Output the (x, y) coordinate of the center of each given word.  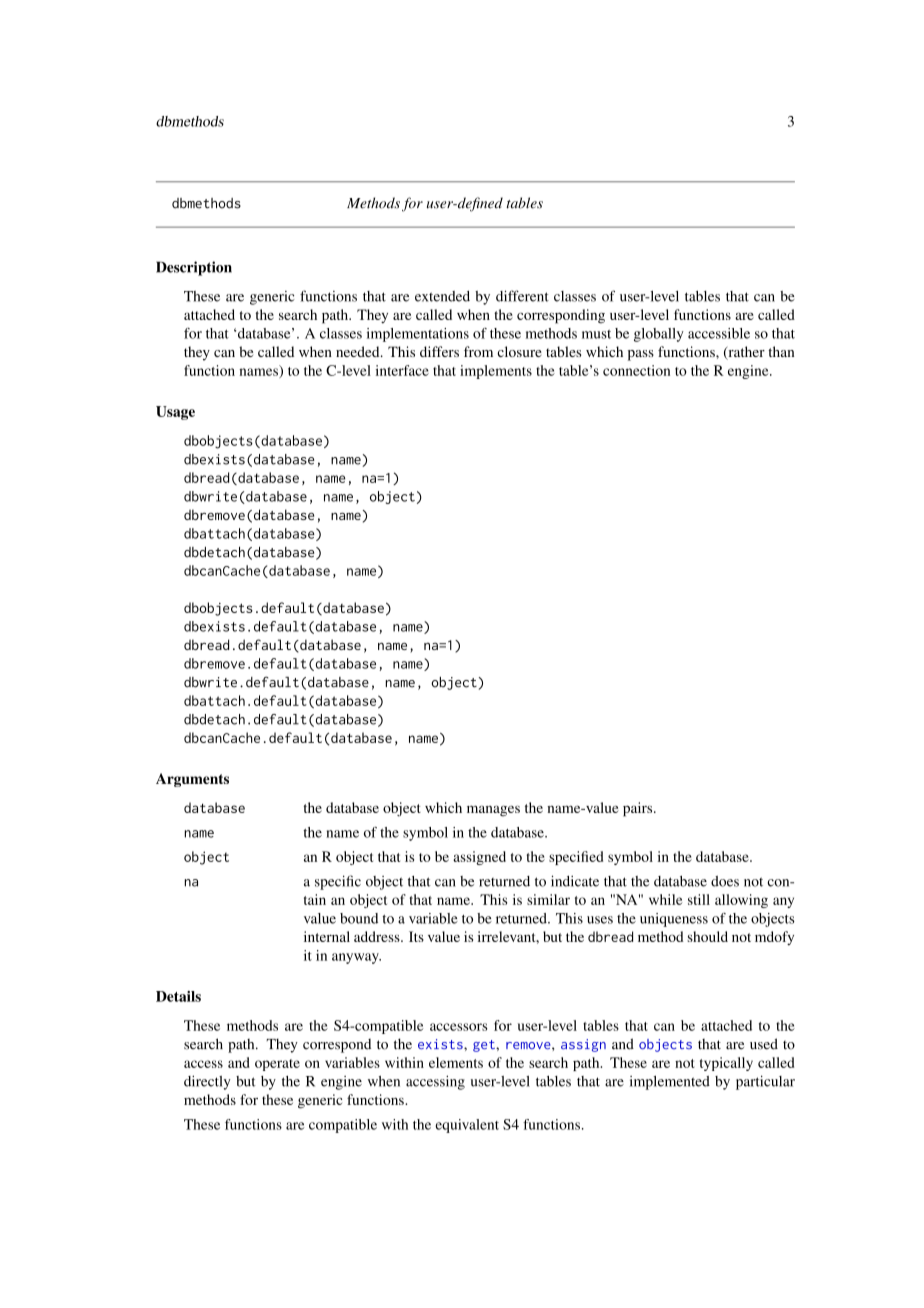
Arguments (192, 780)
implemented (670, 1083)
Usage (175, 413)
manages (493, 811)
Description (194, 268)
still (699, 899)
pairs (639, 809)
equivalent (467, 1126)
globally (659, 335)
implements (496, 372)
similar (548, 899)
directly (207, 1082)
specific (338, 882)
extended (442, 296)
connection (636, 370)
